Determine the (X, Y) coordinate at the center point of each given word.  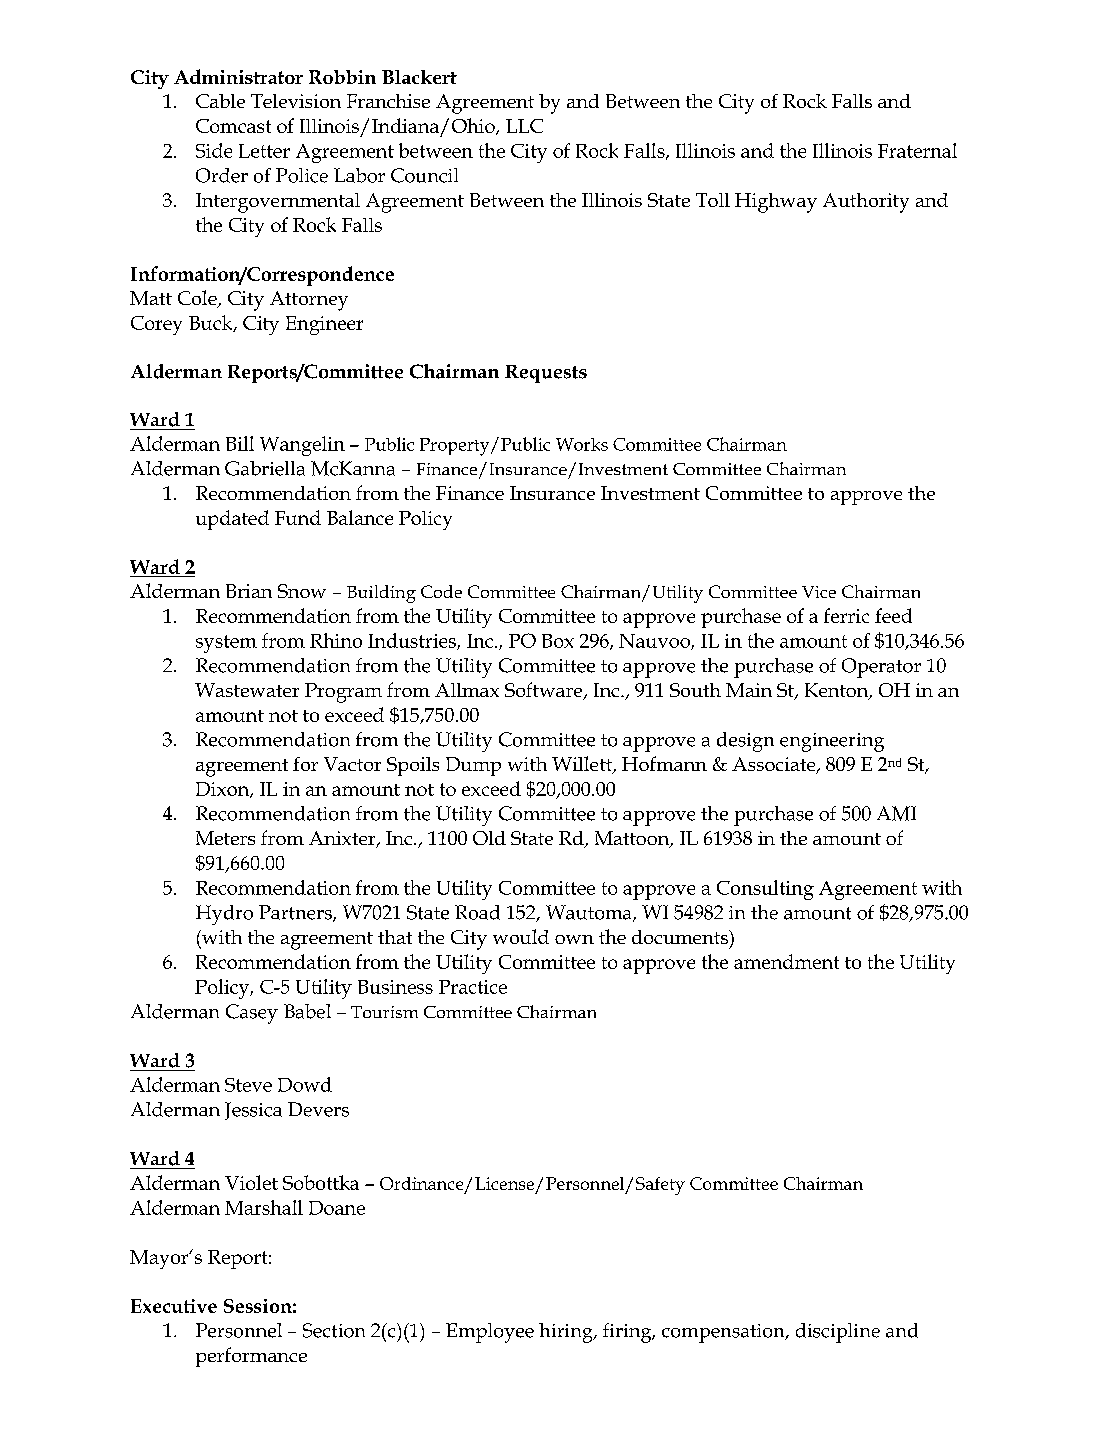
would (521, 936)
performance (251, 1357)
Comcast (233, 126)
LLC (524, 126)
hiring (567, 1333)
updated (232, 520)
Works (582, 444)
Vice (819, 592)
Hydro (224, 915)
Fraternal (917, 150)
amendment (786, 961)
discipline (838, 1333)
